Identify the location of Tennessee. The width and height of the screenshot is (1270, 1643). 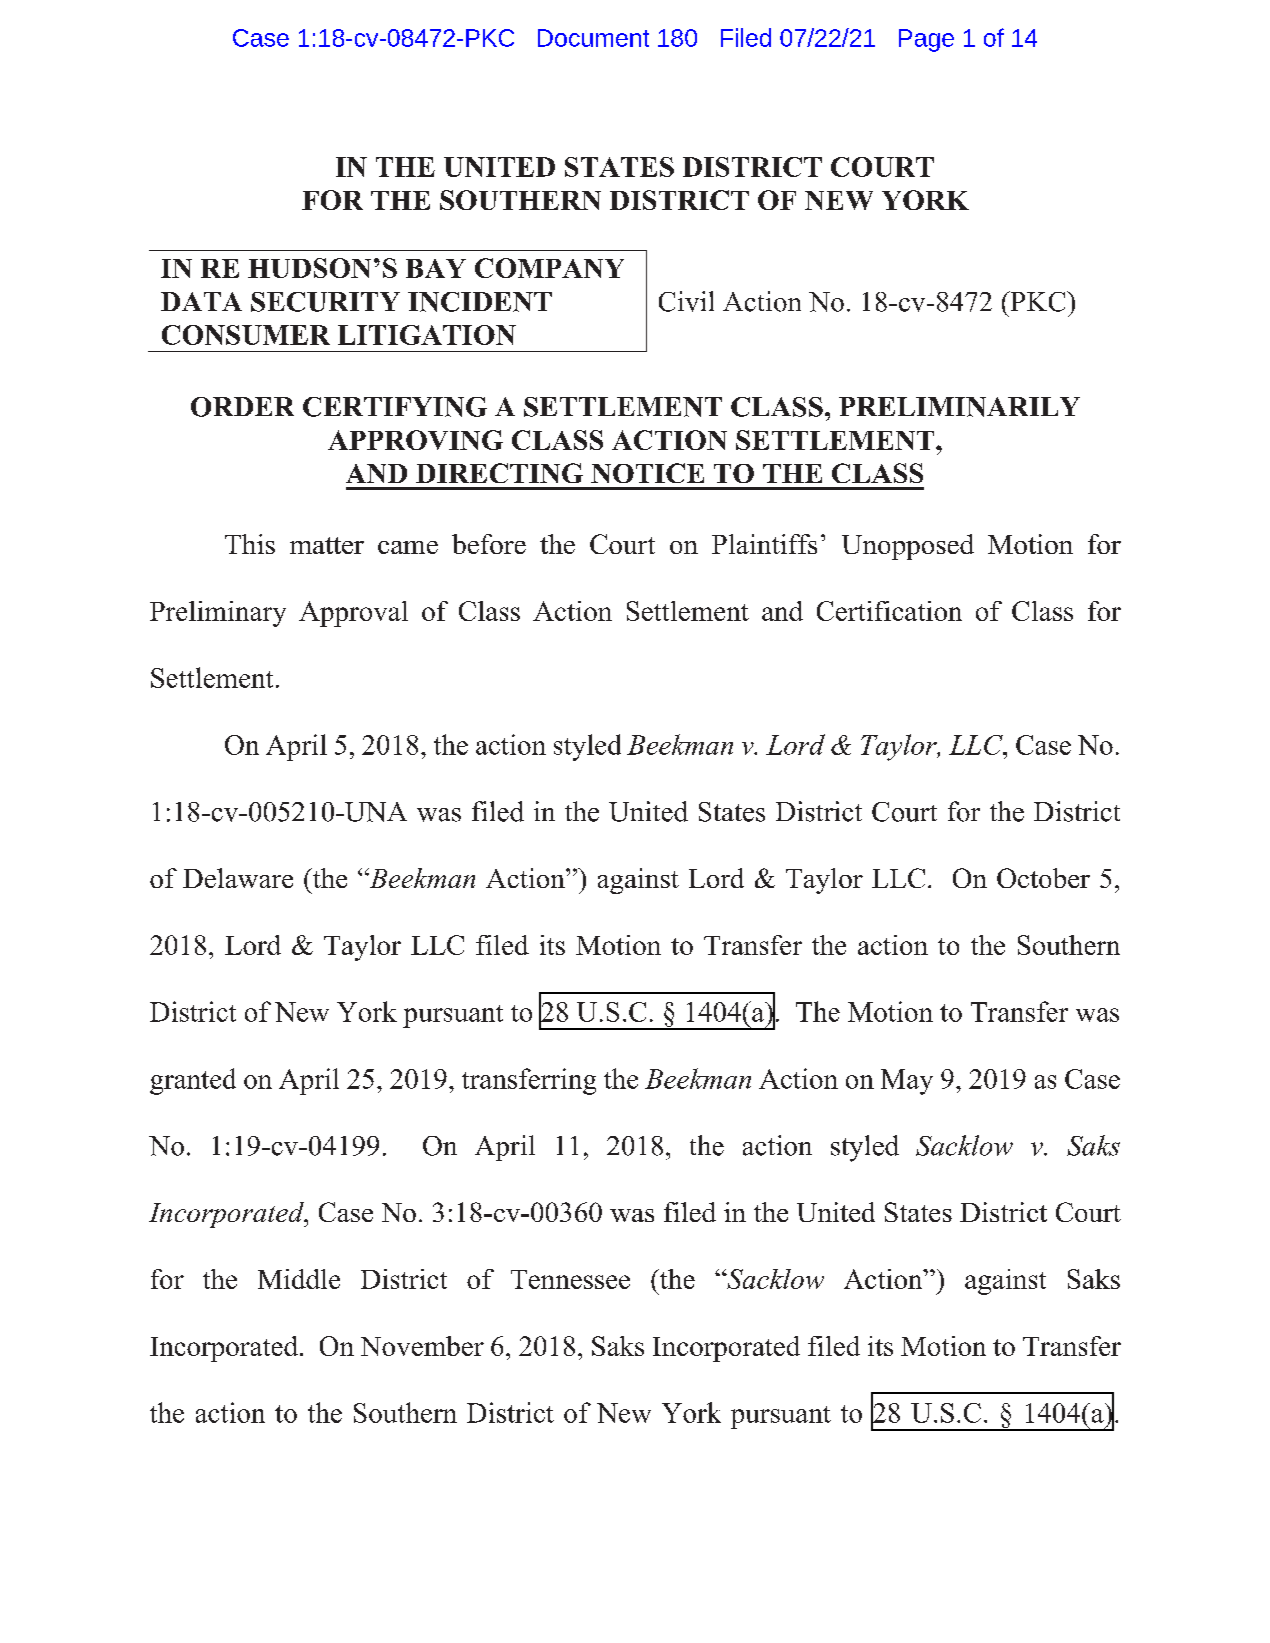
(570, 1279).
